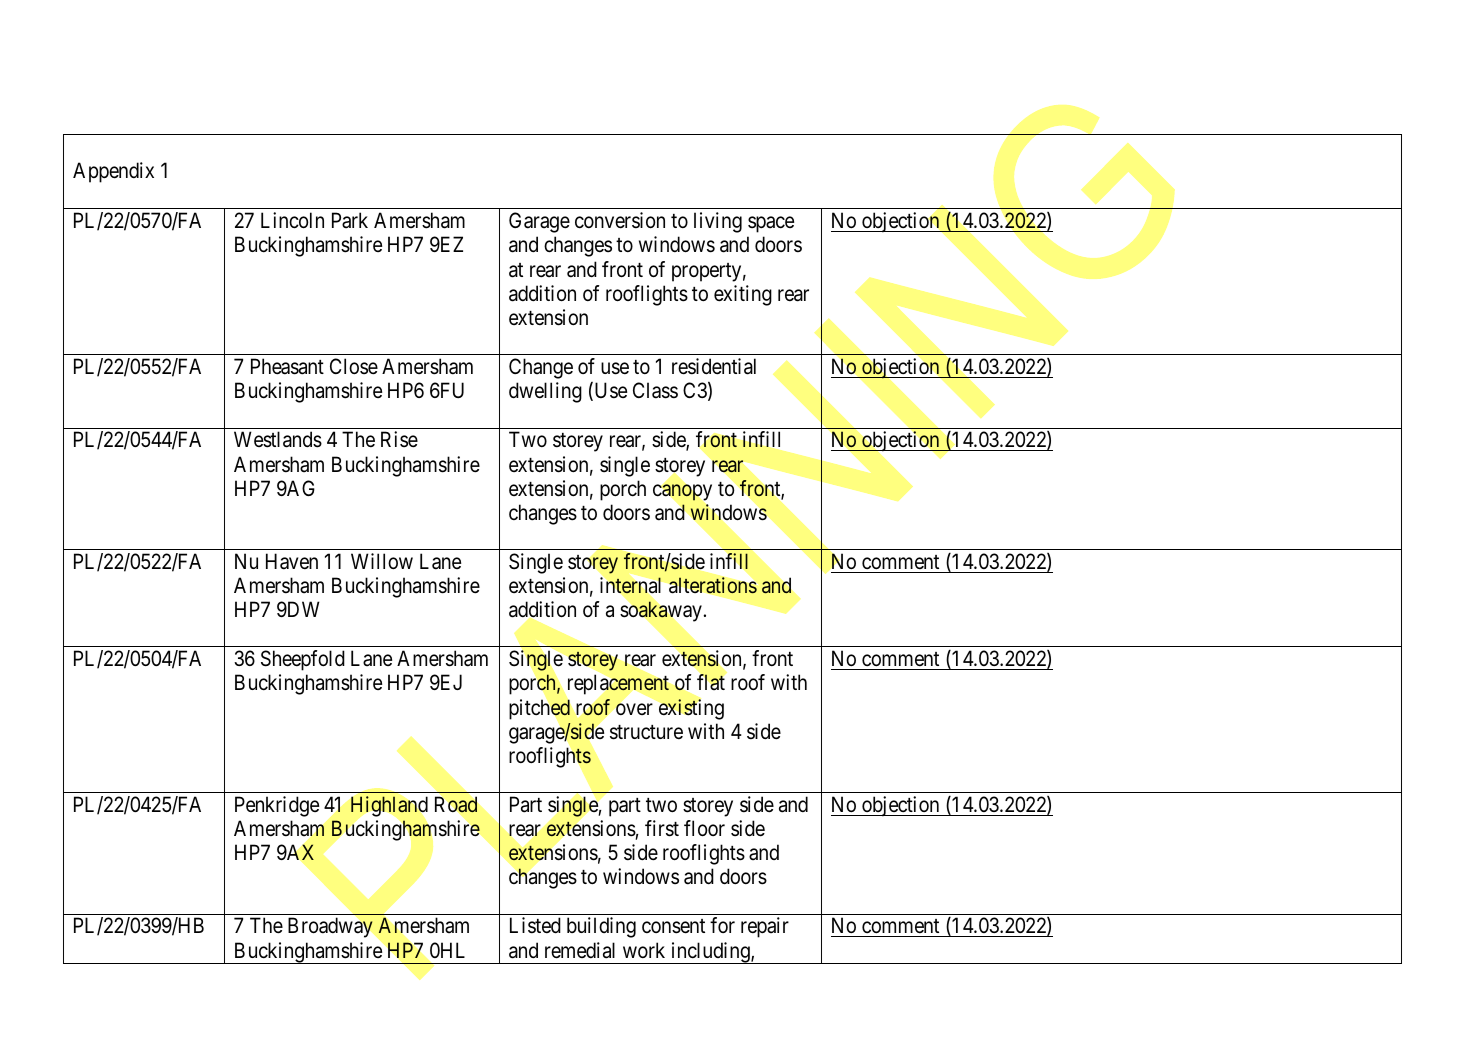 This screenshot has width=1472, height=1041. Describe the element at coordinates (350, 220) in the screenshot. I see `Park` at that location.
